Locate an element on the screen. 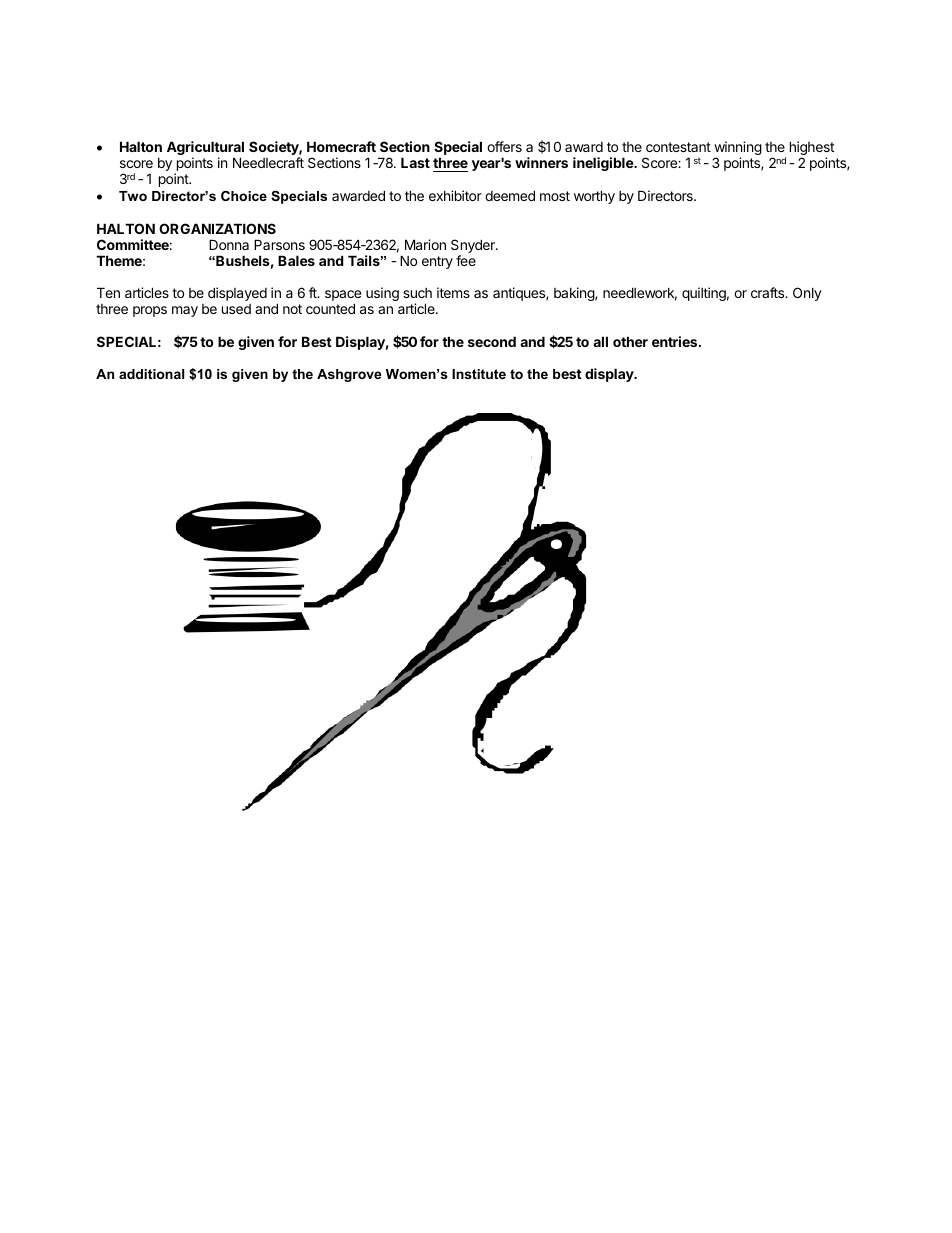 The height and width of the screenshot is (1233, 952). additional is located at coordinates (151, 374).
